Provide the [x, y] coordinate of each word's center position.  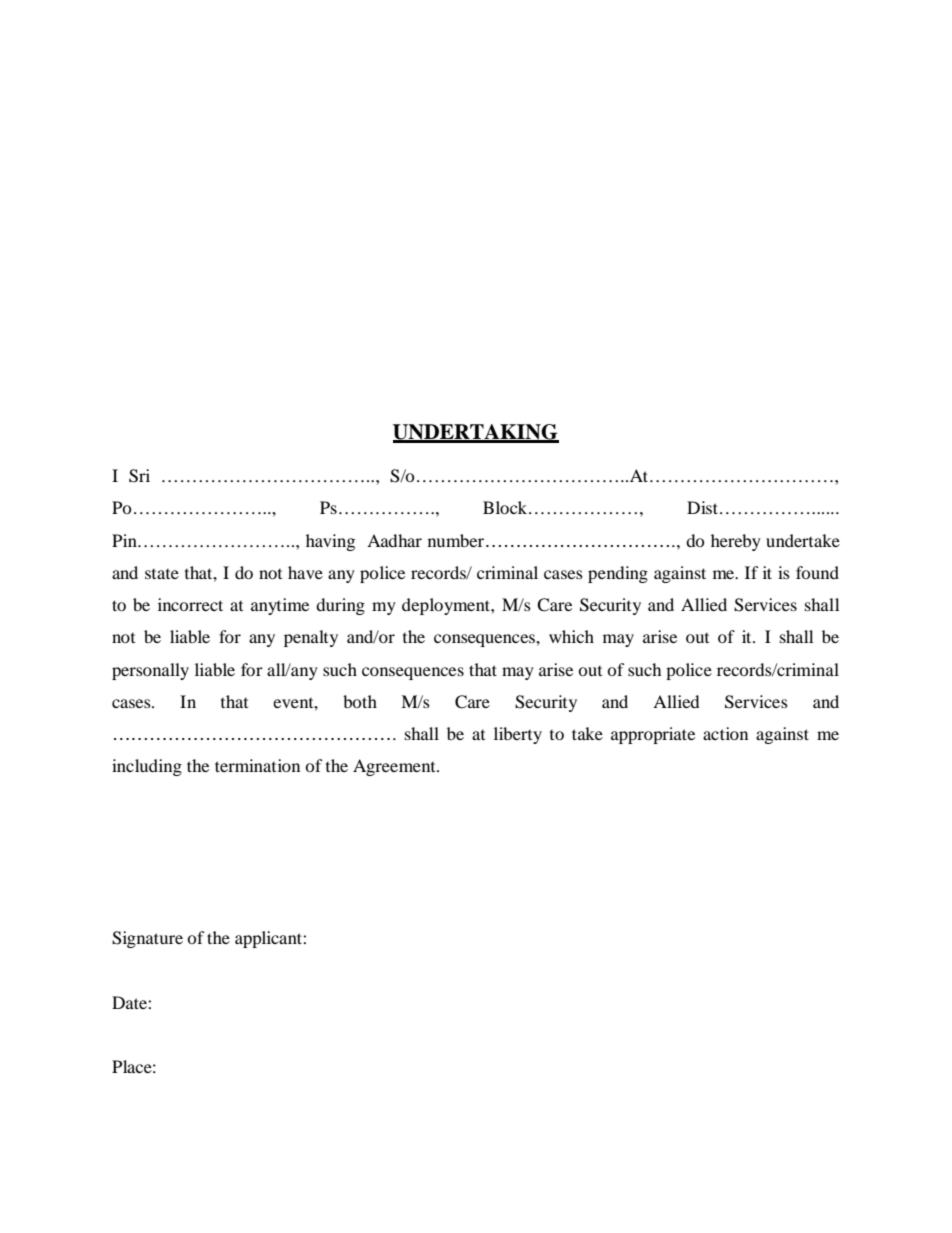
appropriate [653, 735]
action [725, 733]
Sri [139, 476]
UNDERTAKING [476, 433]
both [360, 701]
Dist [702, 507]
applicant [269, 939]
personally [150, 671]
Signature [147, 939]
